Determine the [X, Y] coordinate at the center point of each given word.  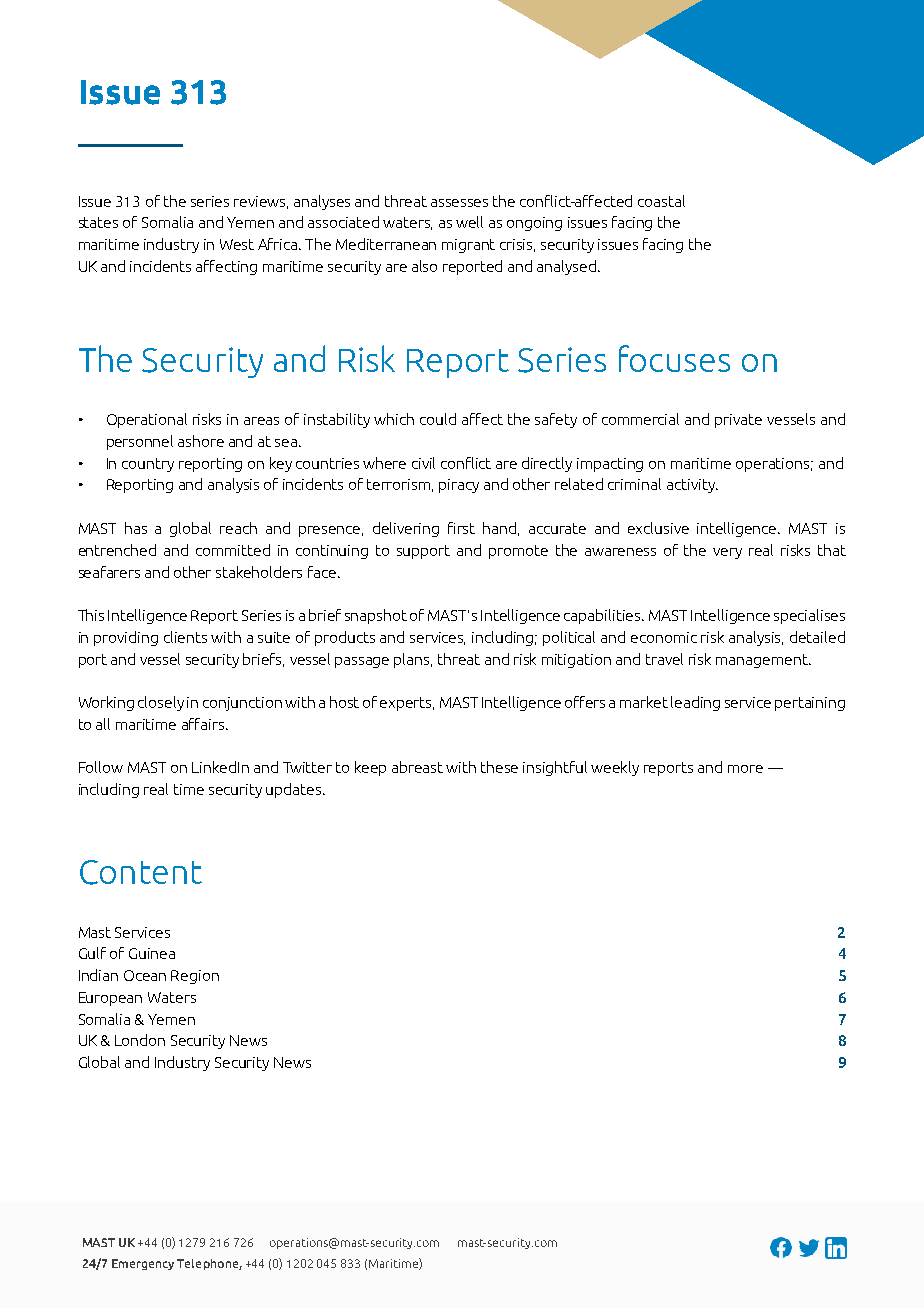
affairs [204, 724]
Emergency [143, 1264]
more [745, 769]
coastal [661, 201]
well [469, 222]
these [499, 767]
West [237, 244]
